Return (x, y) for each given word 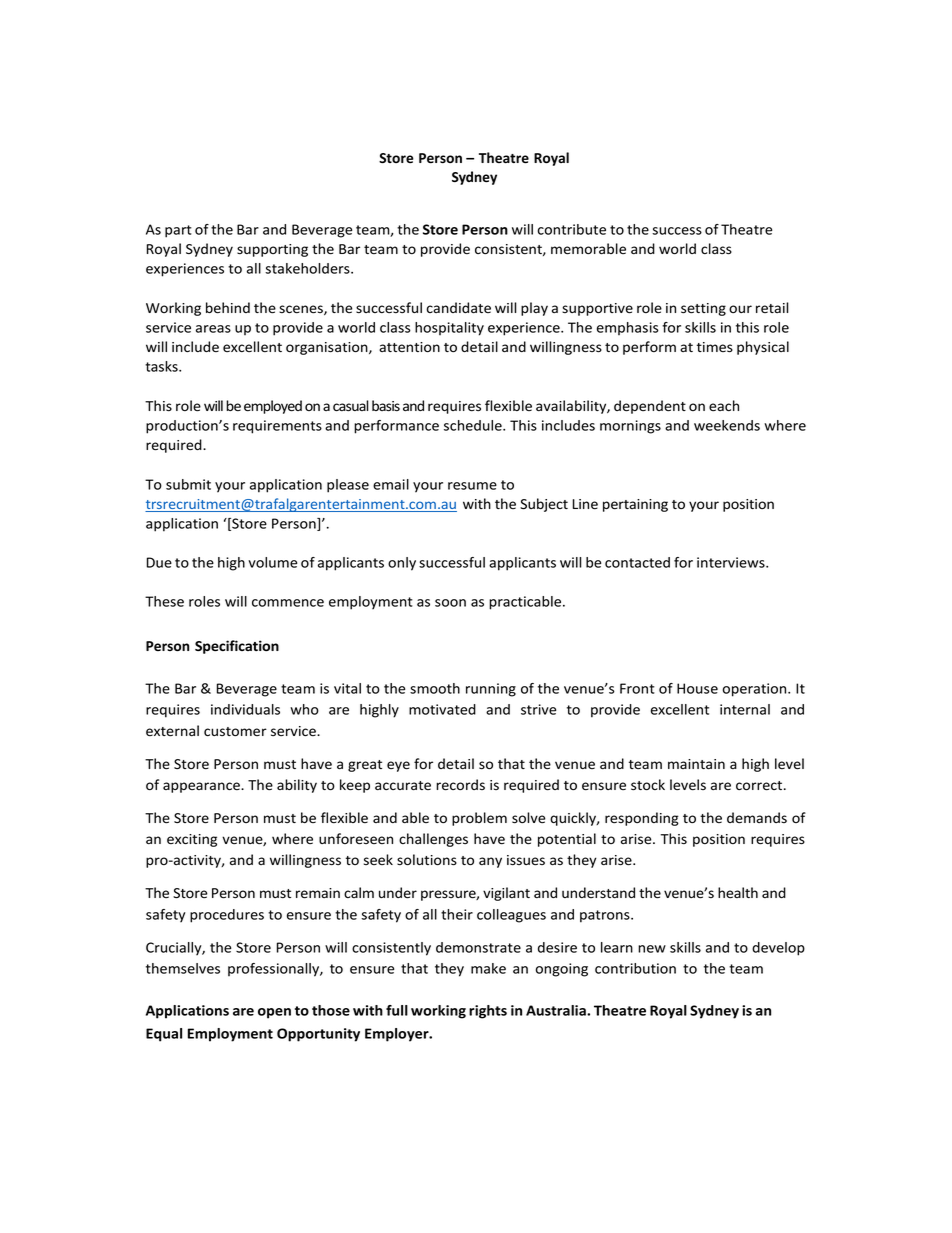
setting (703, 309)
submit (188, 484)
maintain (696, 764)
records (460, 785)
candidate (458, 308)
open (274, 1013)
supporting (272, 250)
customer (235, 731)
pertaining (635, 505)
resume (472, 486)
